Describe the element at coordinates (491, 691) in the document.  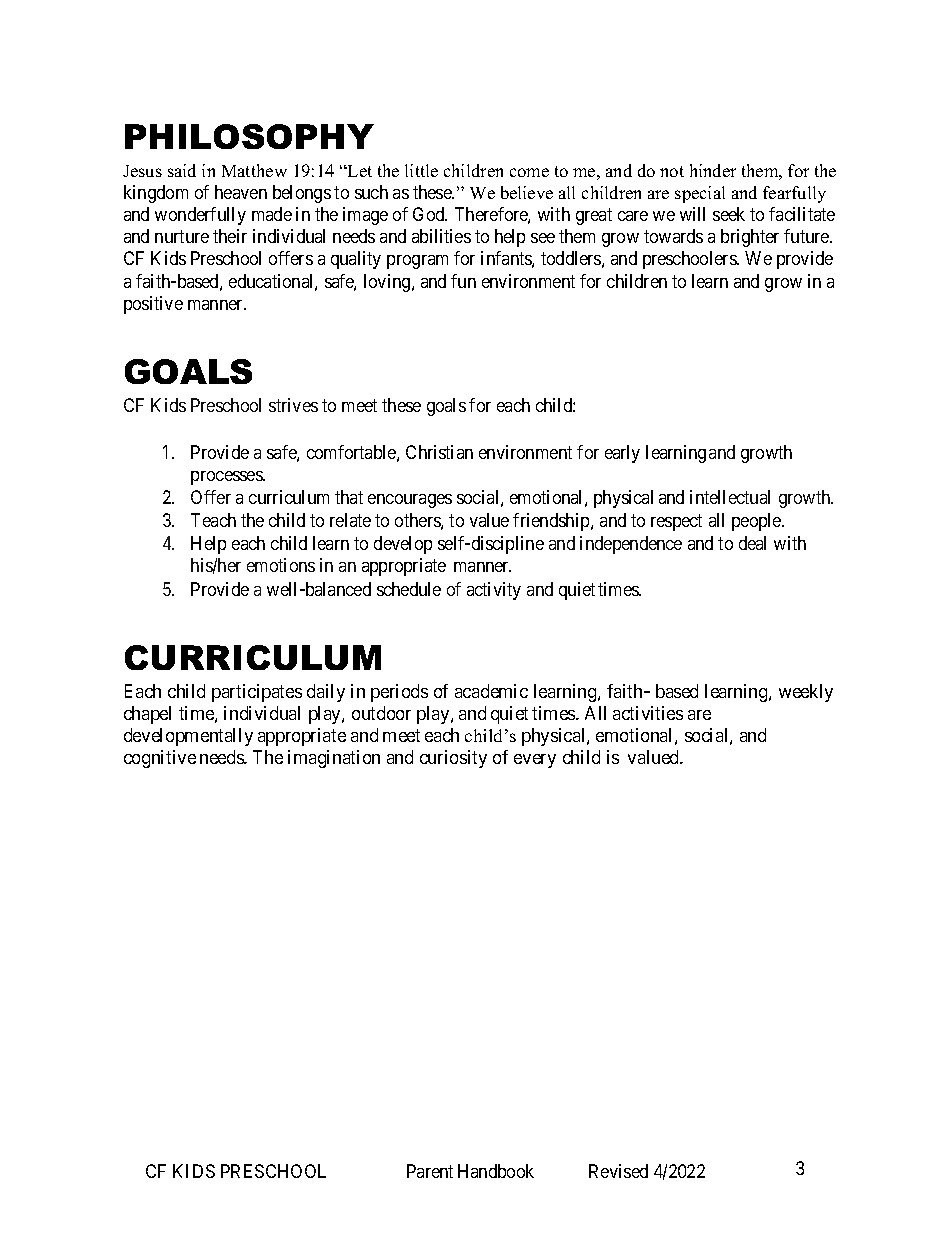
I see `academic` at that location.
